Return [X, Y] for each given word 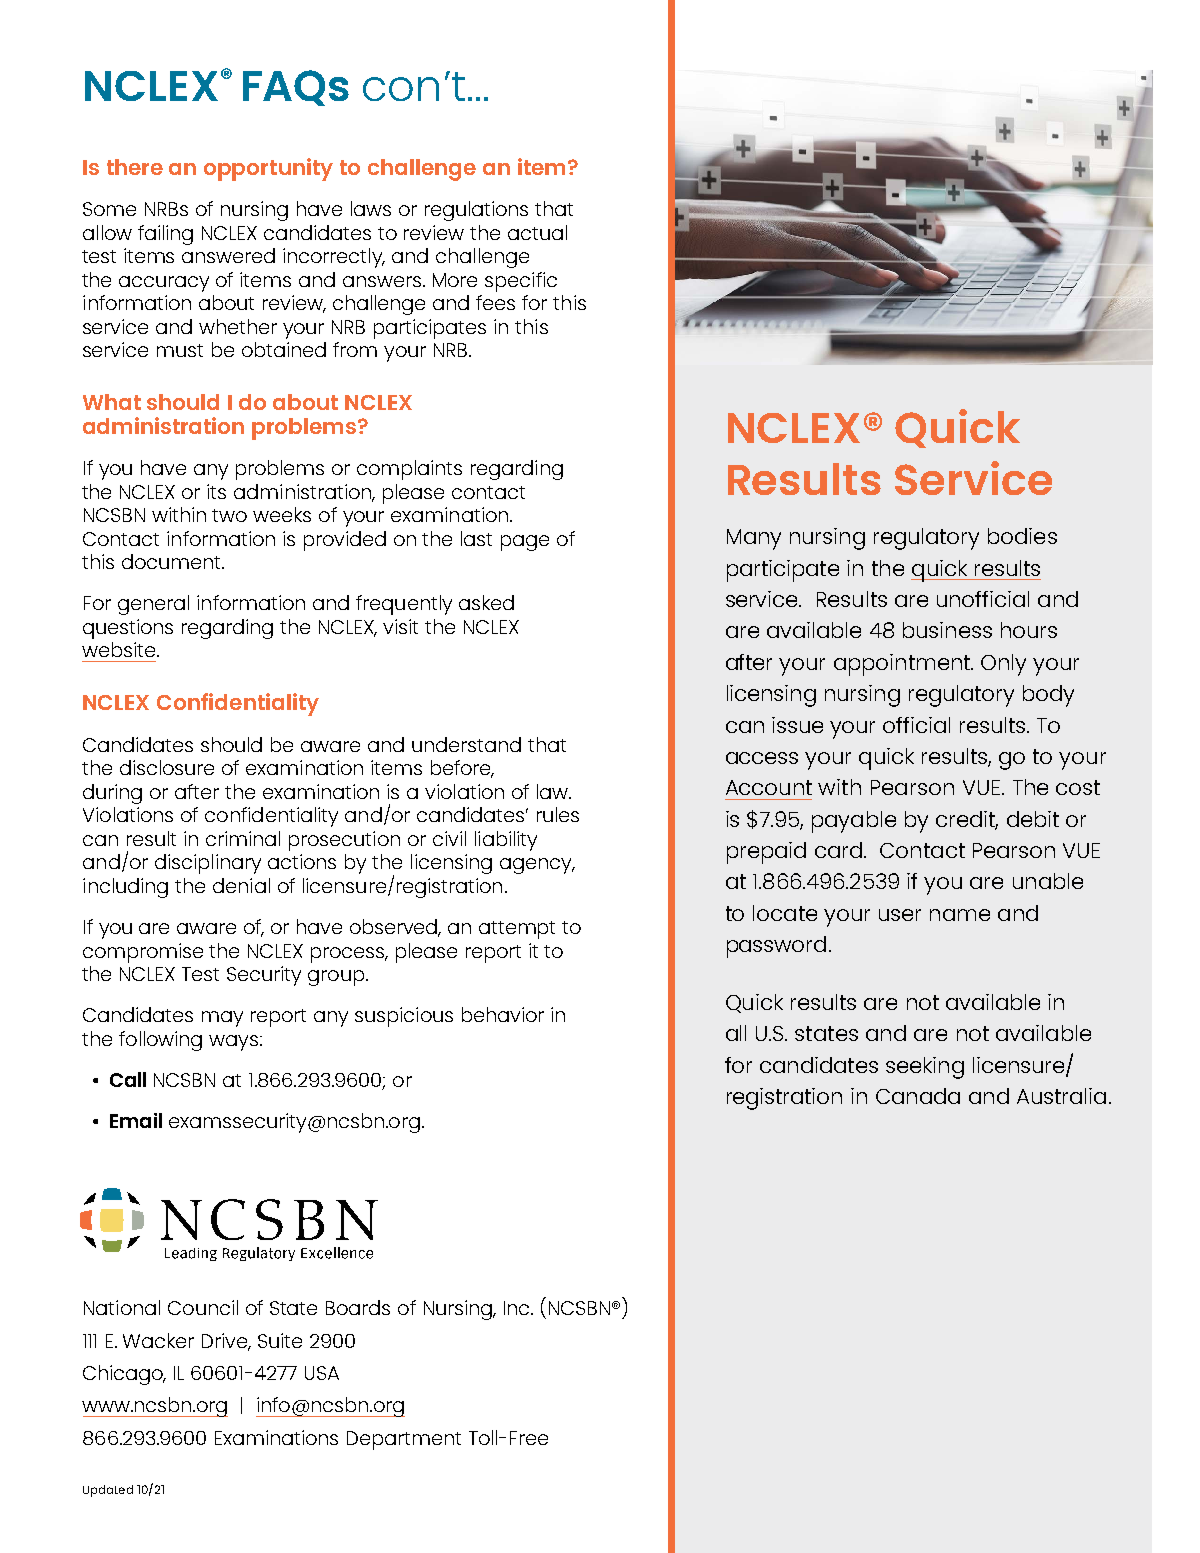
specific [521, 282]
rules [558, 814]
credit [967, 820]
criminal [243, 838]
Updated [108, 1491]
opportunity [268, 169]
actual [537, 232]
